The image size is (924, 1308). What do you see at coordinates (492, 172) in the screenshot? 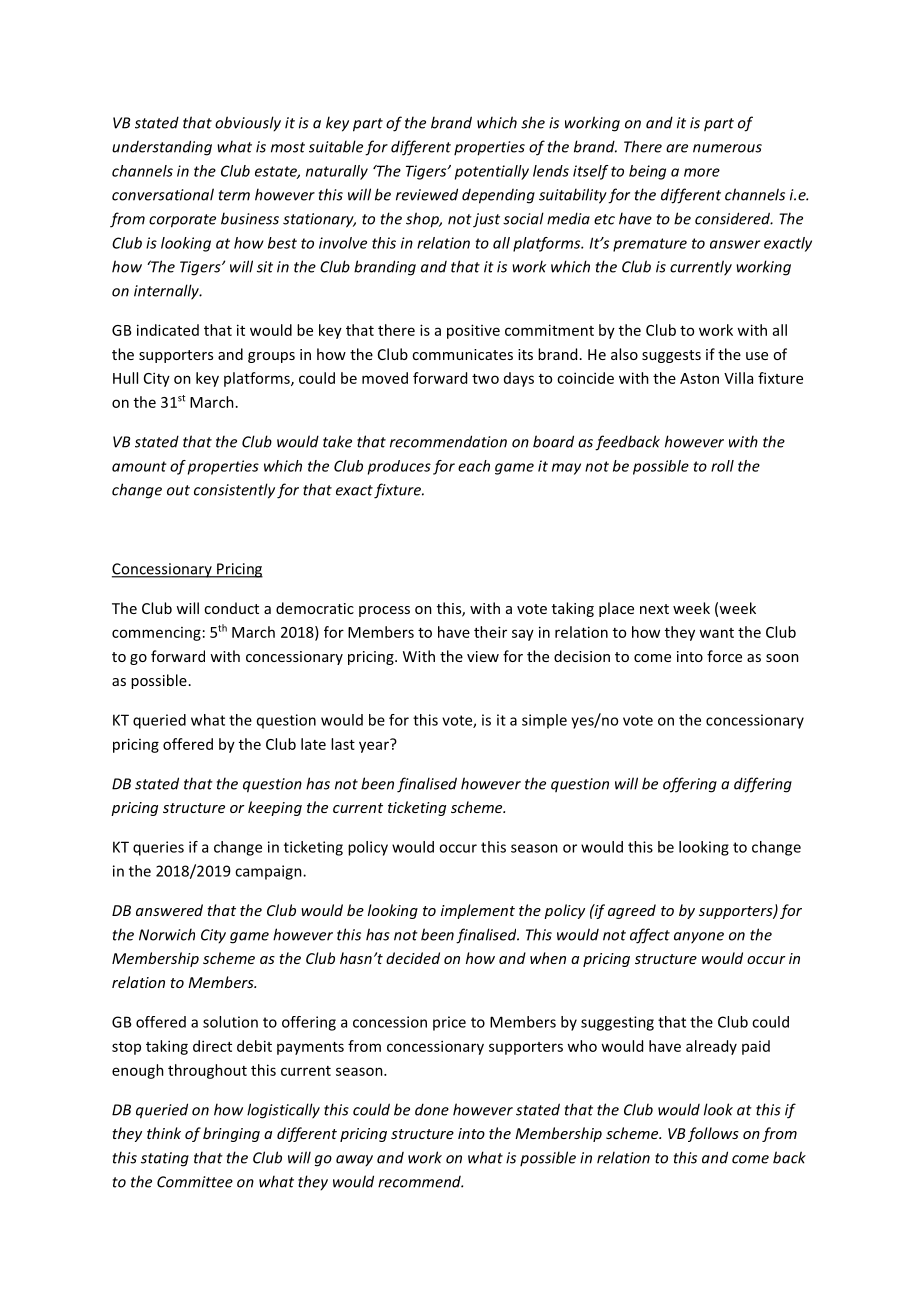
I see `potentially` at bounding box center [492, 172].
